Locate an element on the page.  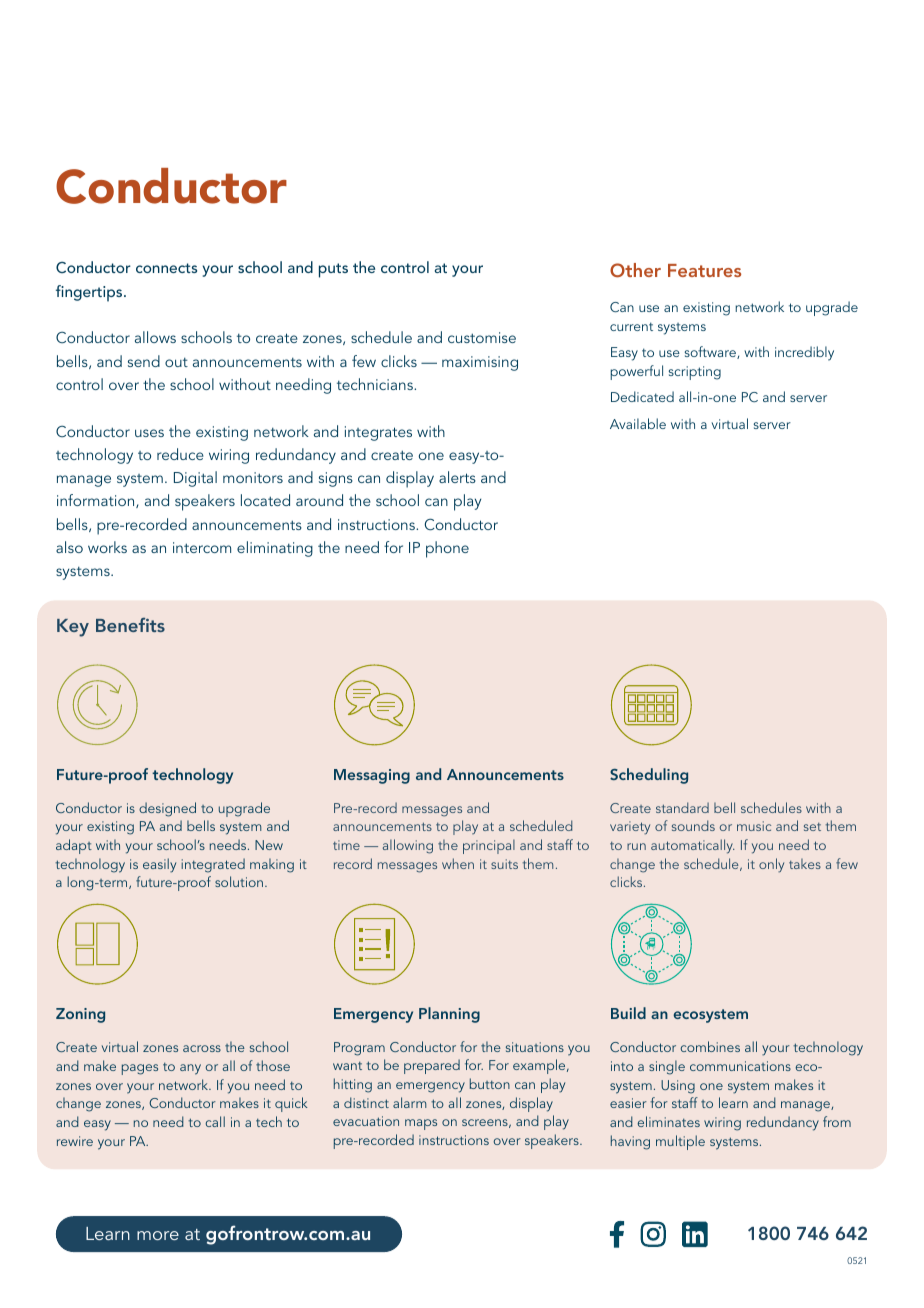
Messaging is located at coordinates (372, 776).
